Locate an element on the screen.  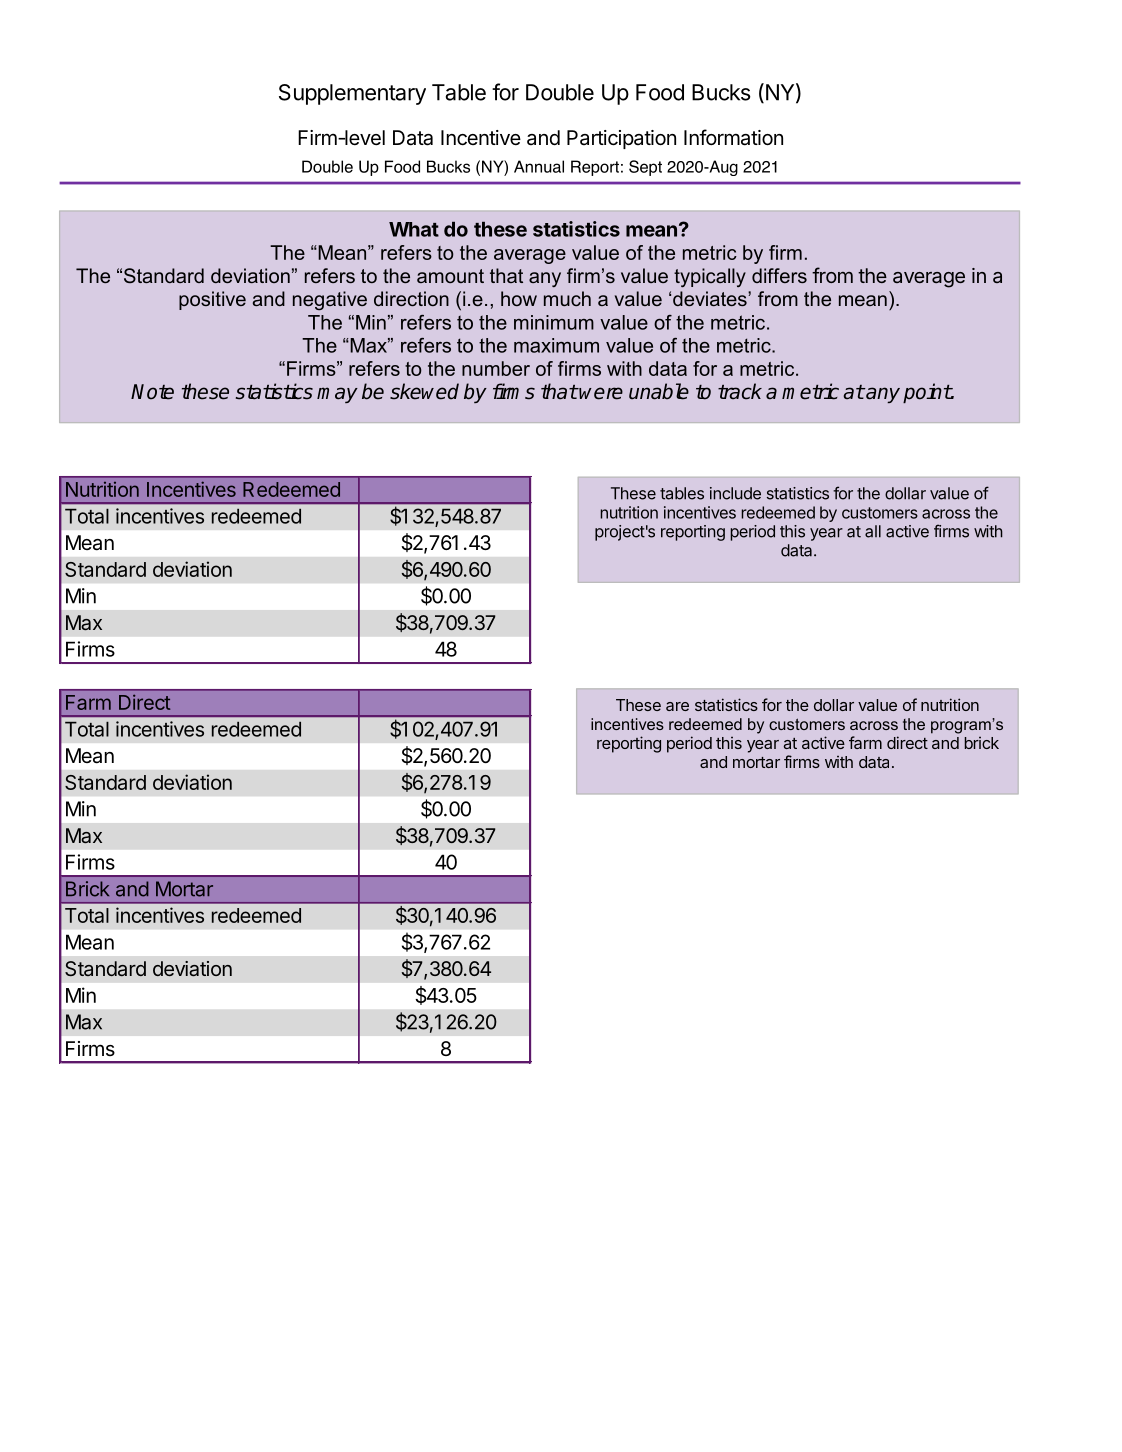
Supplementary is located at coordinates (352, 94).
